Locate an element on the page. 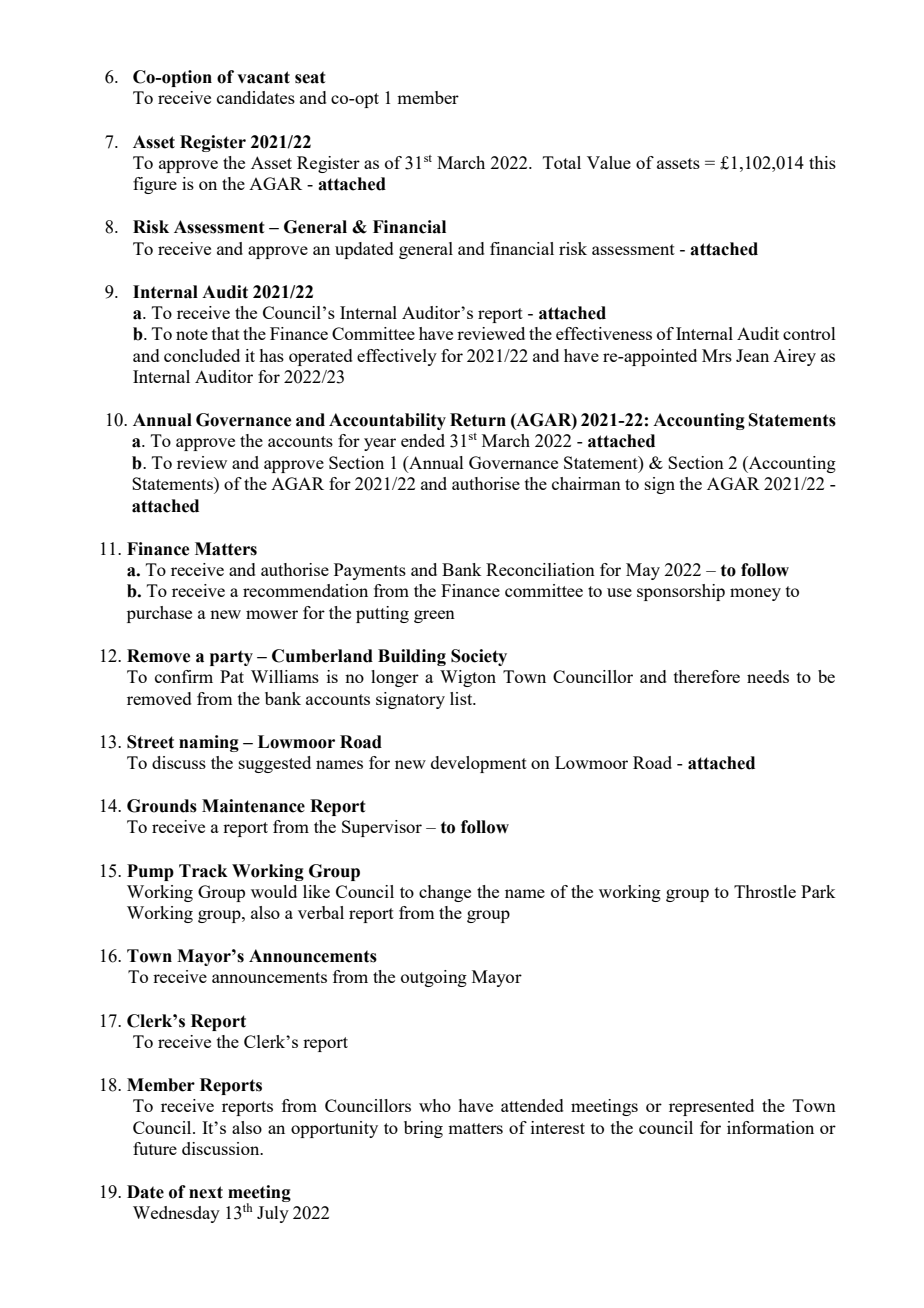  Total is located at coordinates (562, 162).
